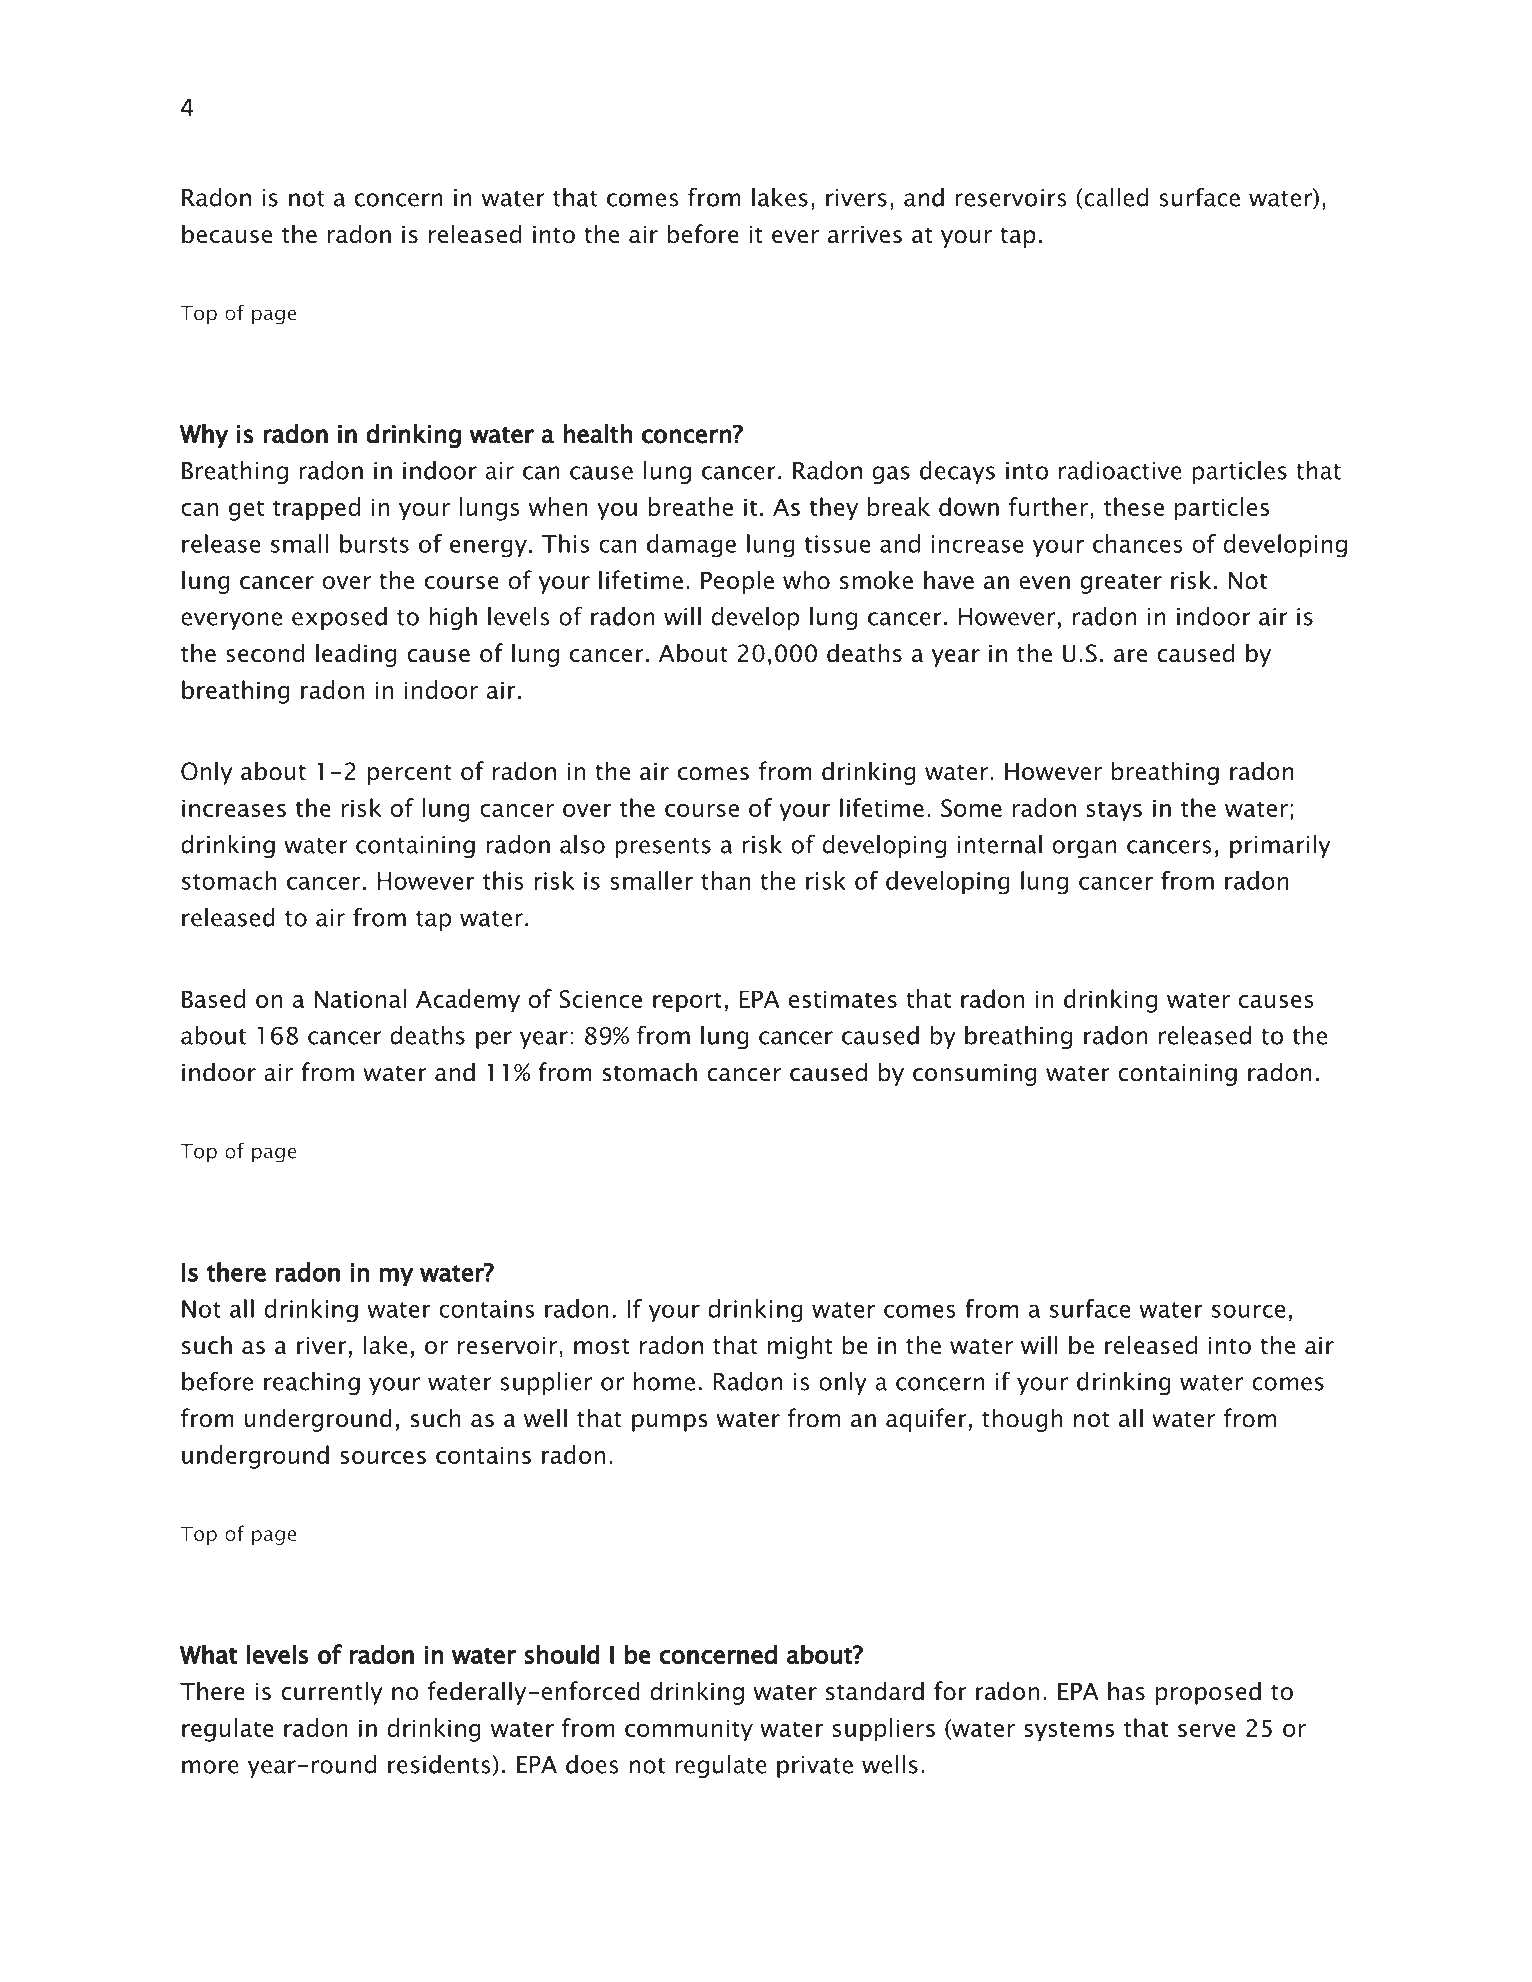 This screenshot has height=1982, width=1532. I want to click on greater, so click(1121, 584).
